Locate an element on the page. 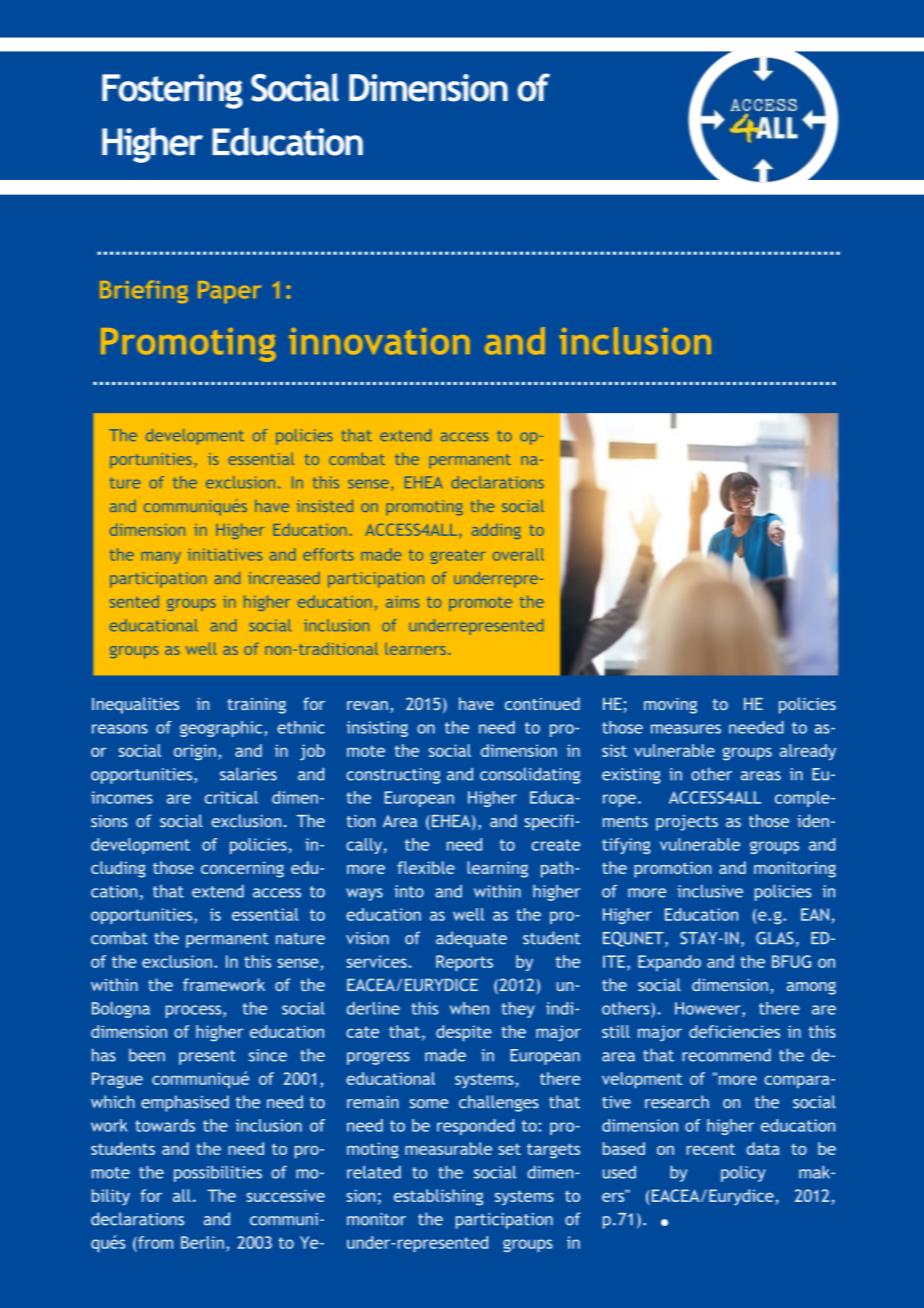 The width and height of the document is (924, 1308). moving is located at coordinates (670, 706).
